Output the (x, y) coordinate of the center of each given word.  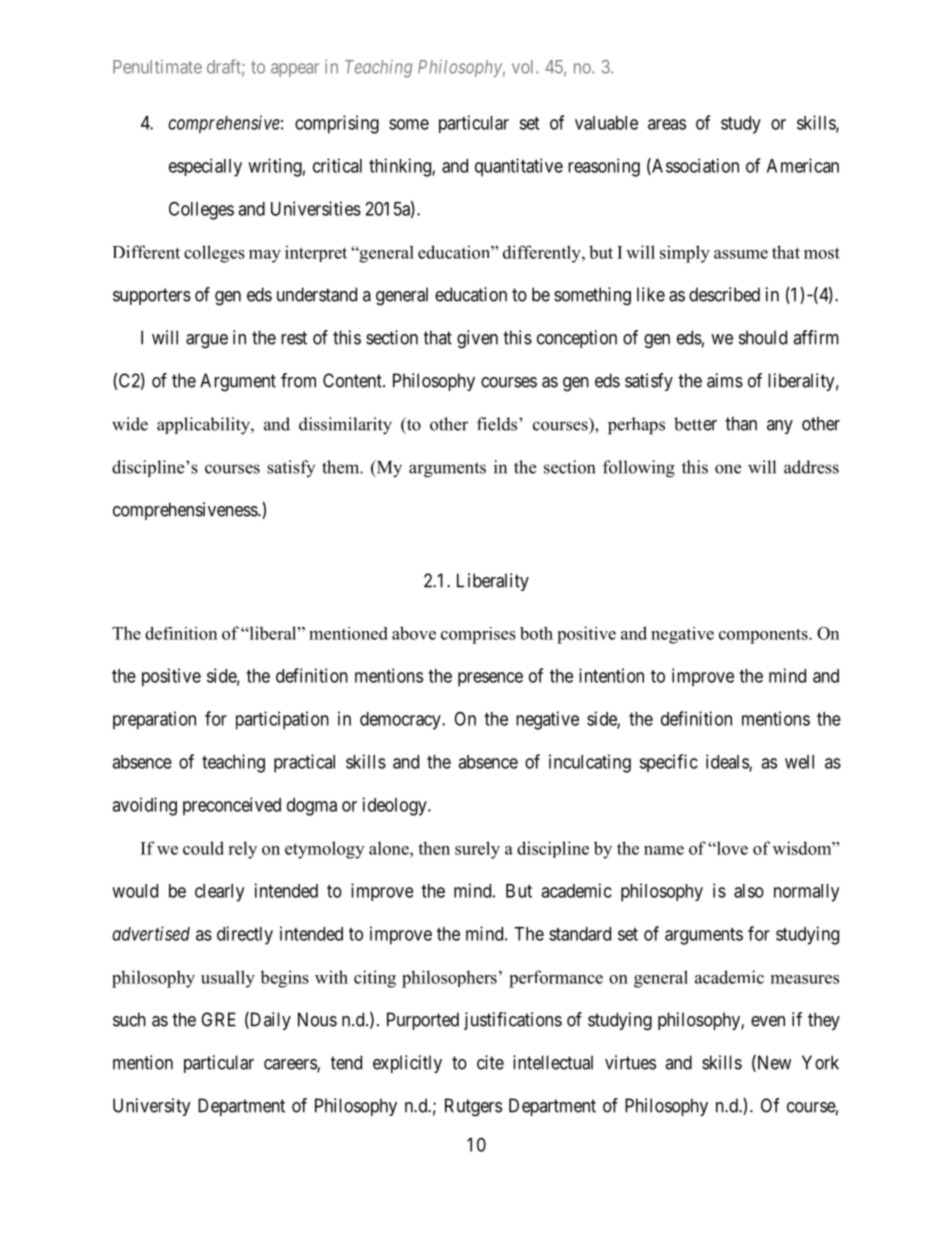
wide (130, 424)
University (152, 1107)
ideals (728, 762)
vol (524, 67)
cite (490, 1062)
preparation (154, 720)
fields (498, 424)
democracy (401, 721)
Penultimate (157, 66)
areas (667, 124)
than (741, 423)
